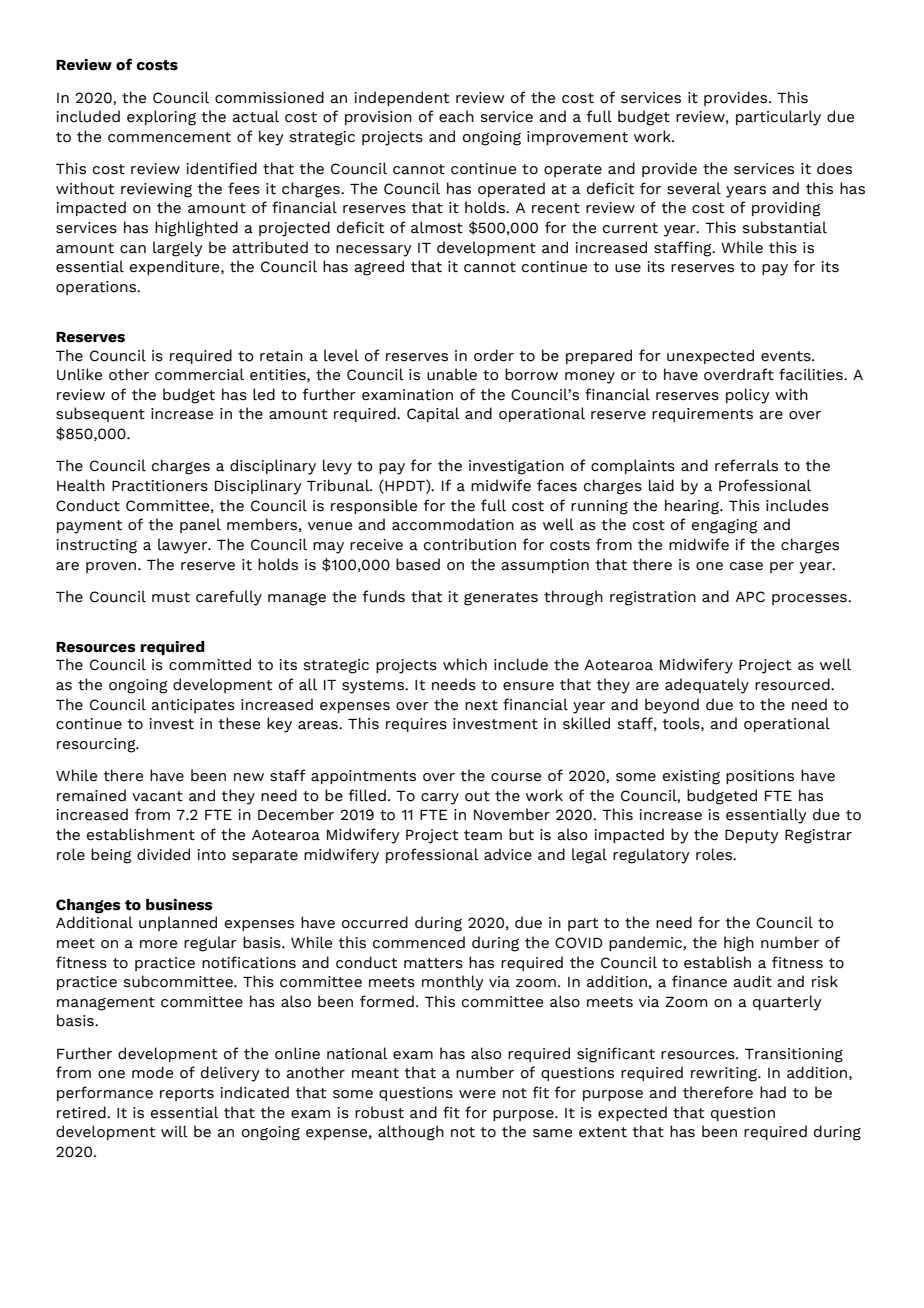 The height and width of the screenshot is (1308, 924). What do you see at coordinates (773, 1092) in the screenshot?
I see `had` at bounding box center [773, 1092].
